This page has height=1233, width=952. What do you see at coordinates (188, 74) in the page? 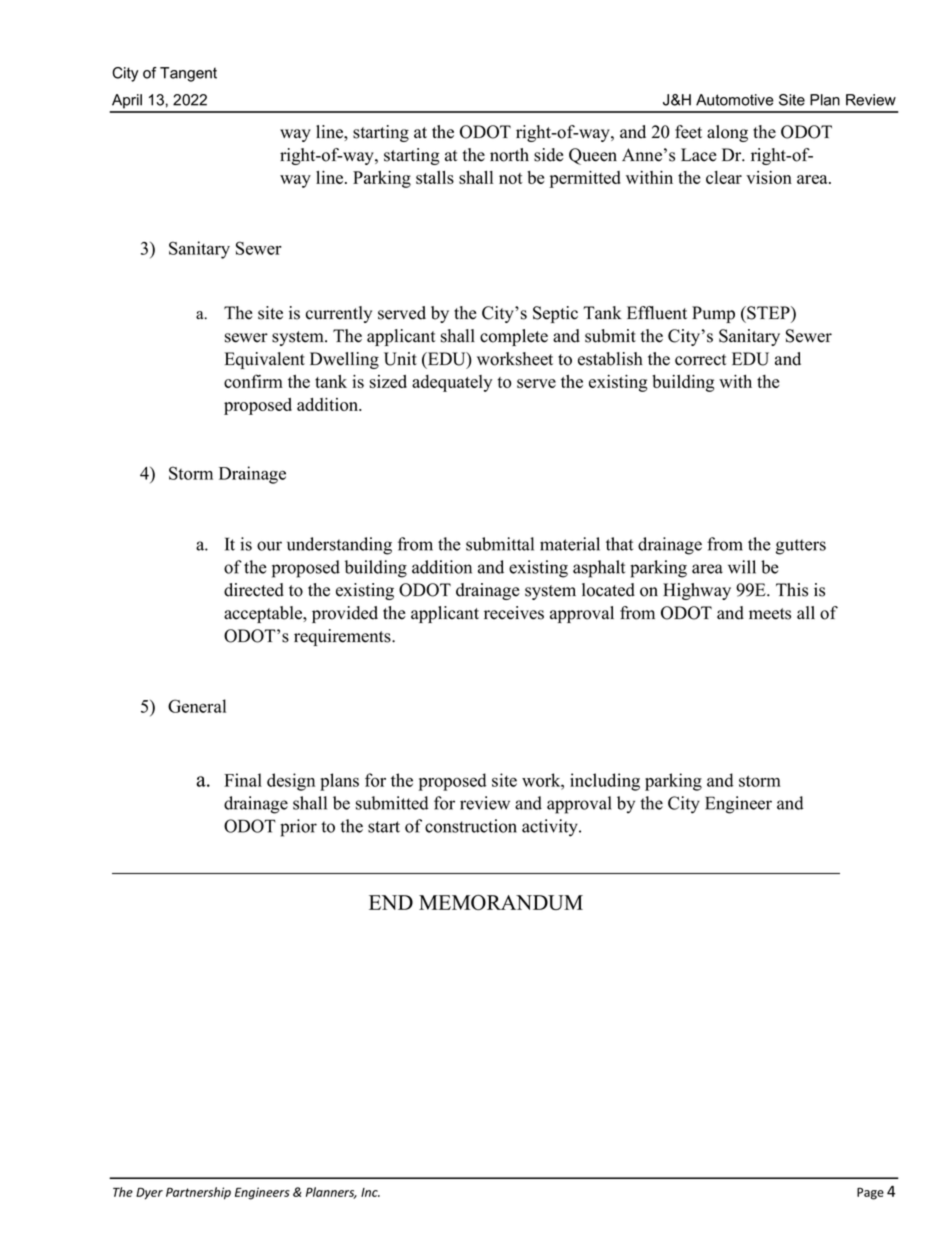
I see `Tangent` at bounding box center [188, 74].
